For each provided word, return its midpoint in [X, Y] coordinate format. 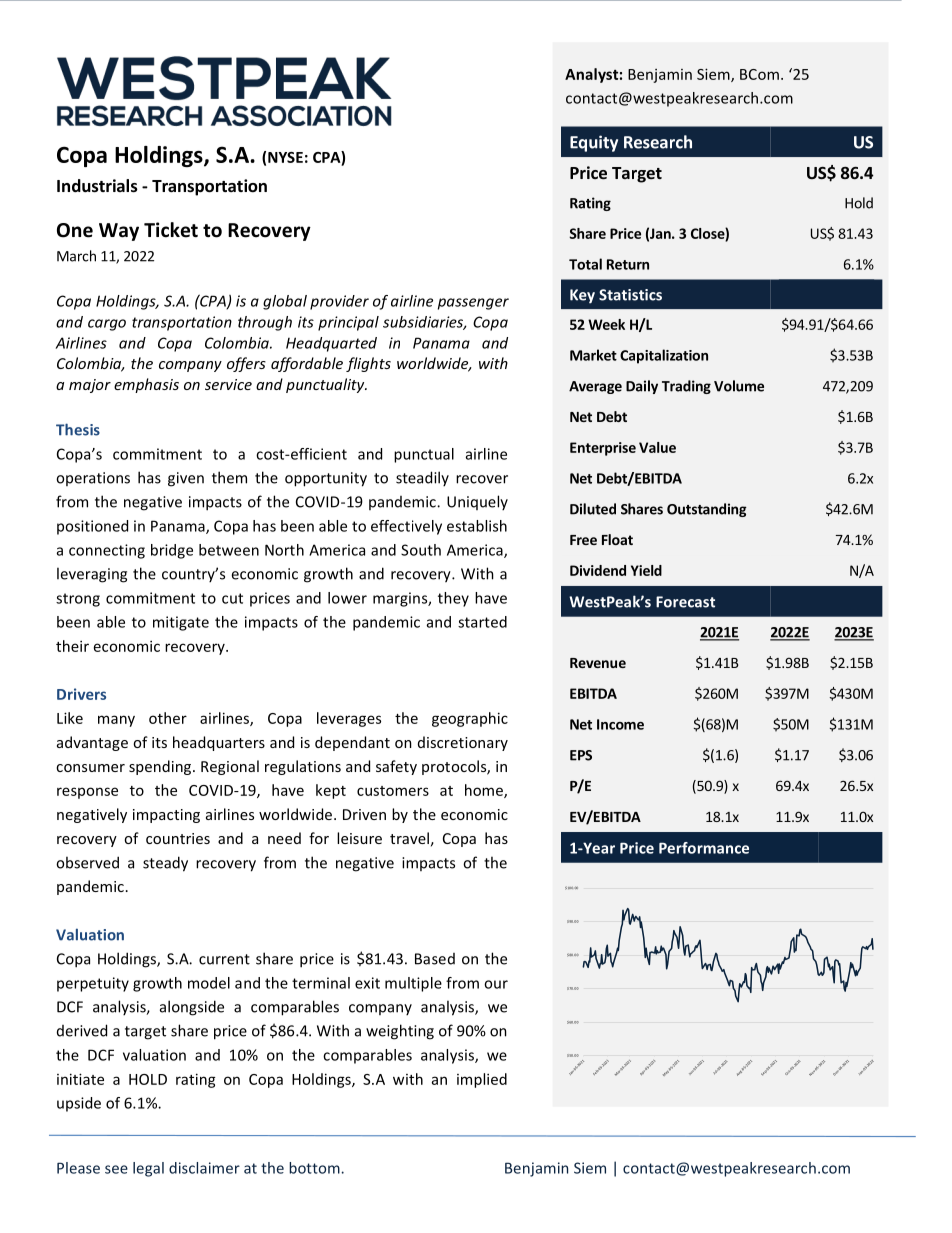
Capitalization [664, 356]
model [209, 983]
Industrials [97, 186]
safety [396, 767]
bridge [172, 551]
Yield [646, 570]
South [421, 550]
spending [161, 767]
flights [368, 364]
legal [148, 1169]
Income [620, 724]
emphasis [146, 385]
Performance [704, 848]
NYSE [285, 157]
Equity [594, 143]
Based [435, 959]
